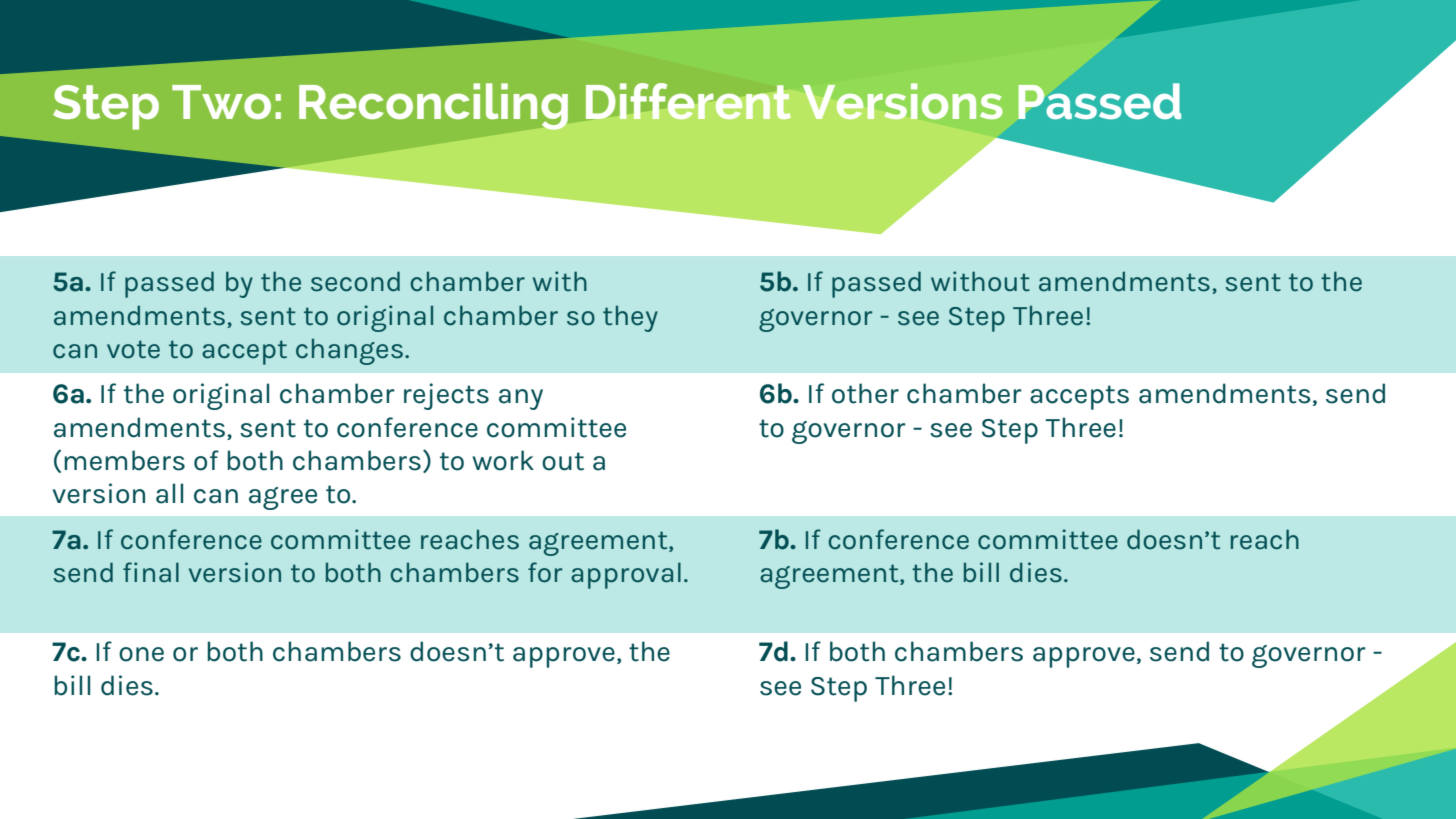 The height and width of the document is (819, 1456). What do you see at coordinates (545, 572) in the document?
I see `for` at bounding box center [545, 572].
